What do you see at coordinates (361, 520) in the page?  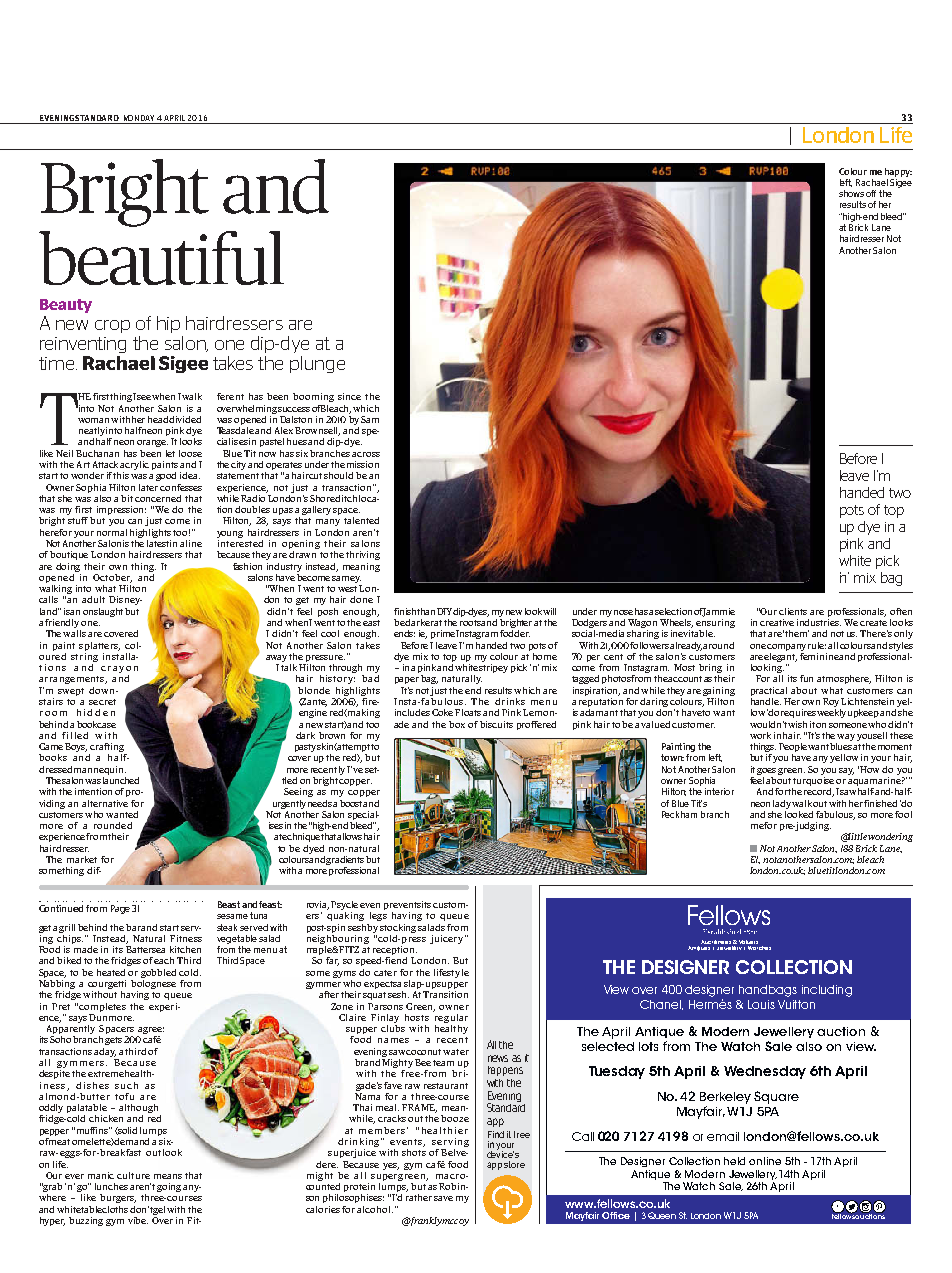 I see `talented` at bounding box center [361, 520].
